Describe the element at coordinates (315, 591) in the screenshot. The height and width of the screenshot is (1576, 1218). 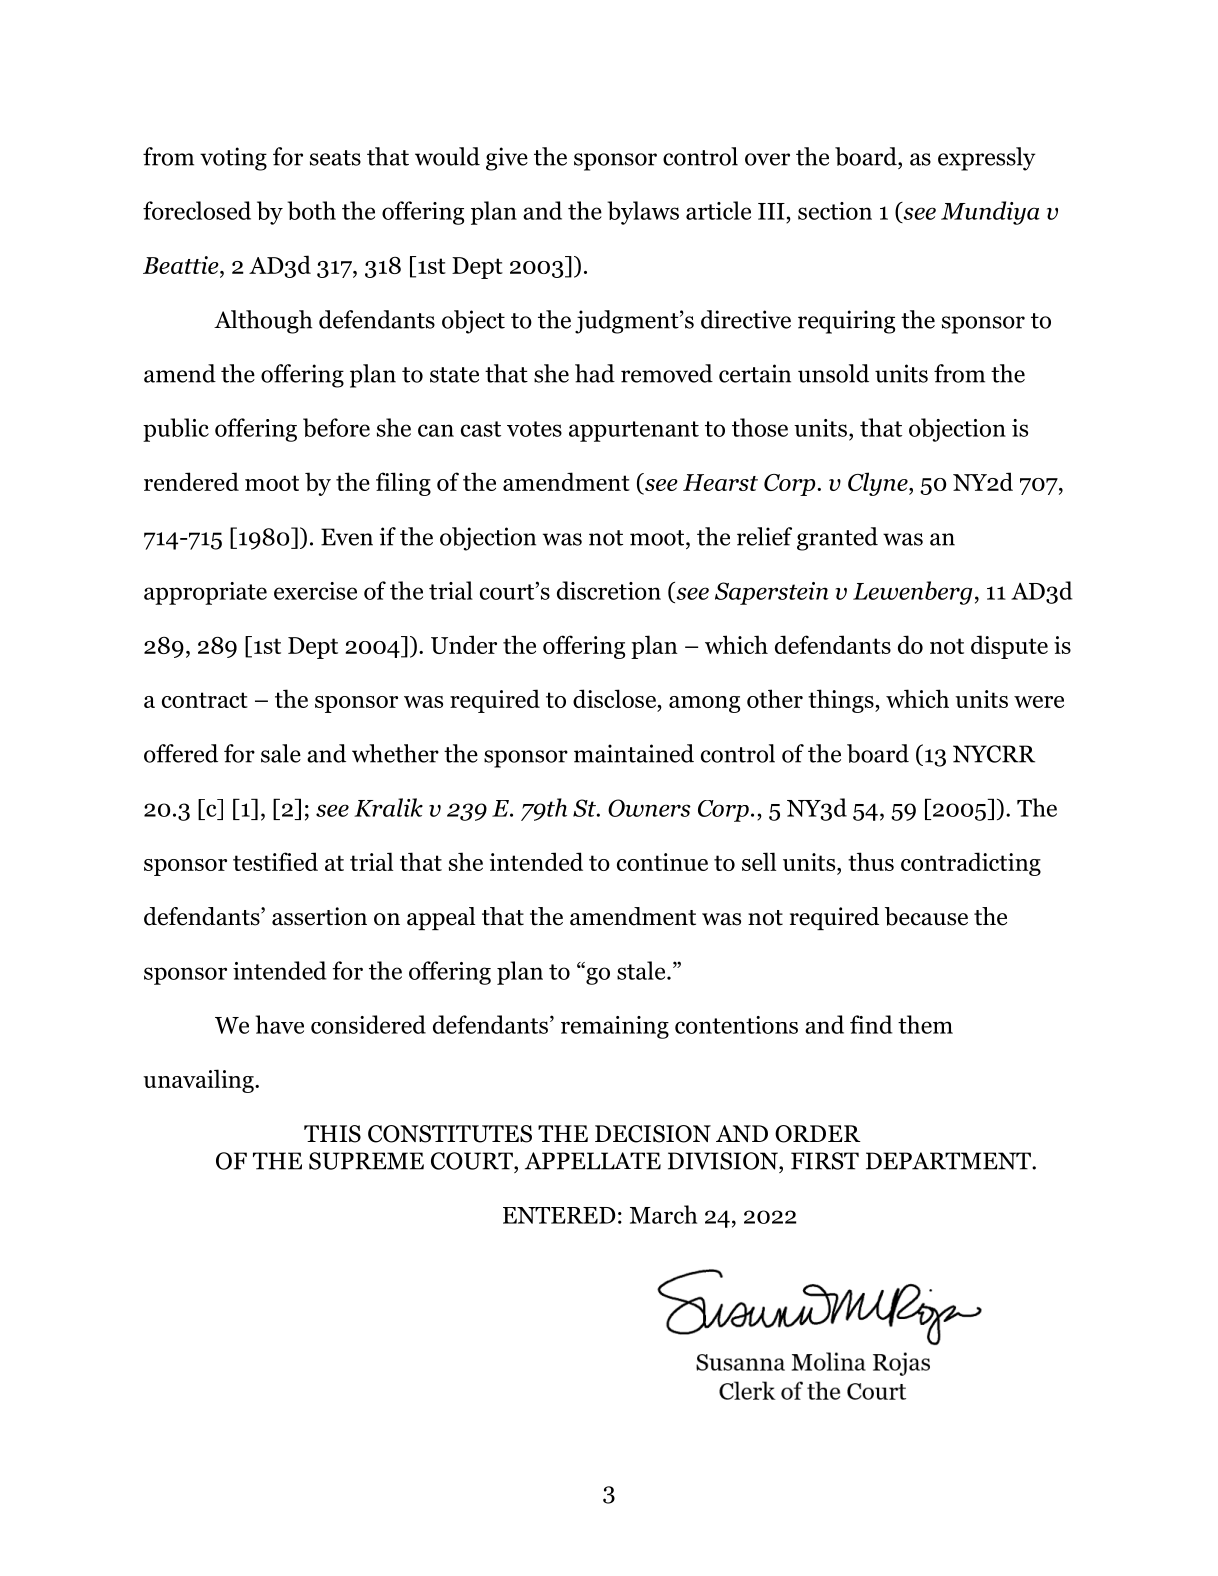
I see `exercise` at that location.
